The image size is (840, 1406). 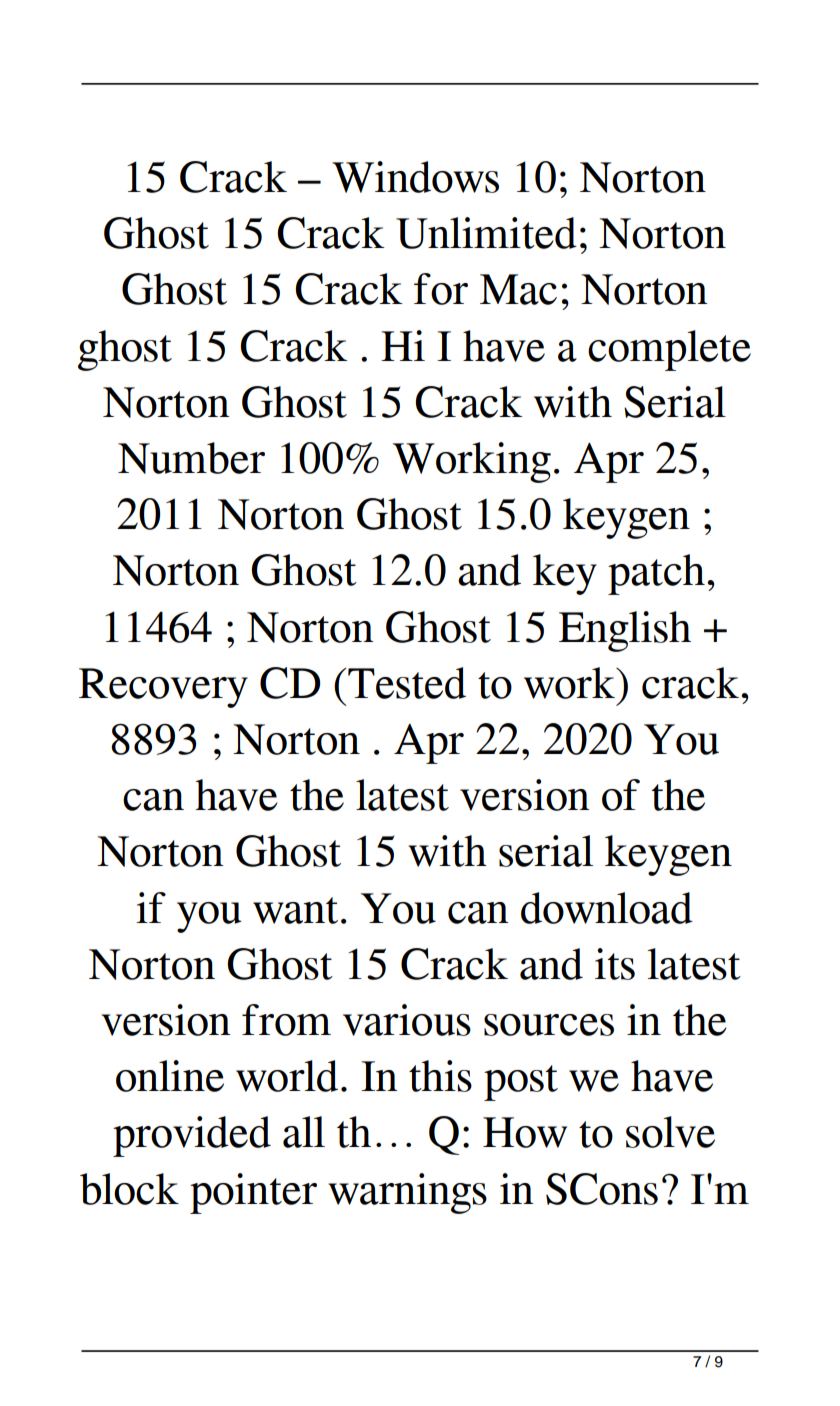 I want to click on want, so click(x=295, y=910).
